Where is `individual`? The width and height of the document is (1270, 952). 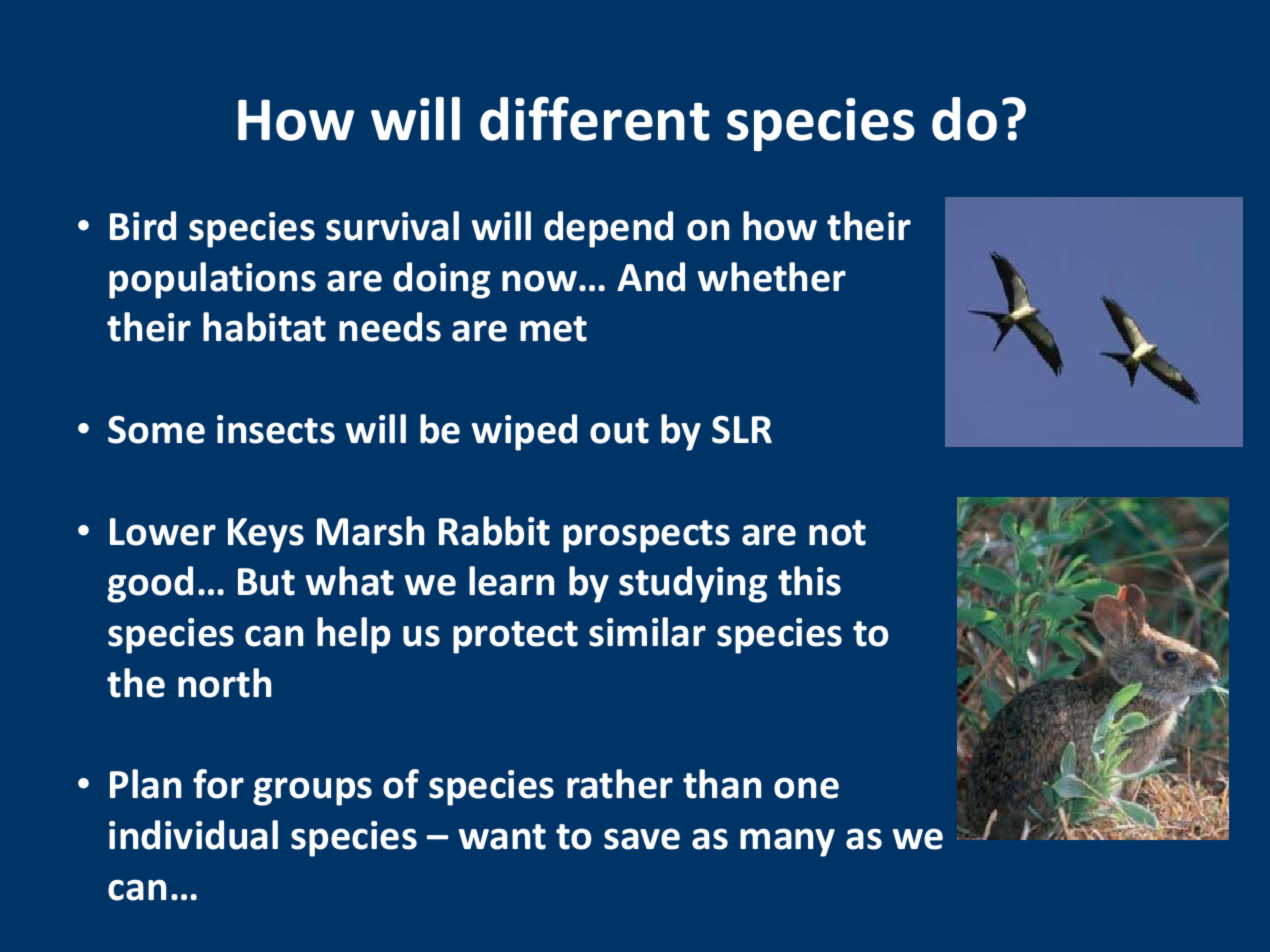
individual is located at coordinates (193, 835).
